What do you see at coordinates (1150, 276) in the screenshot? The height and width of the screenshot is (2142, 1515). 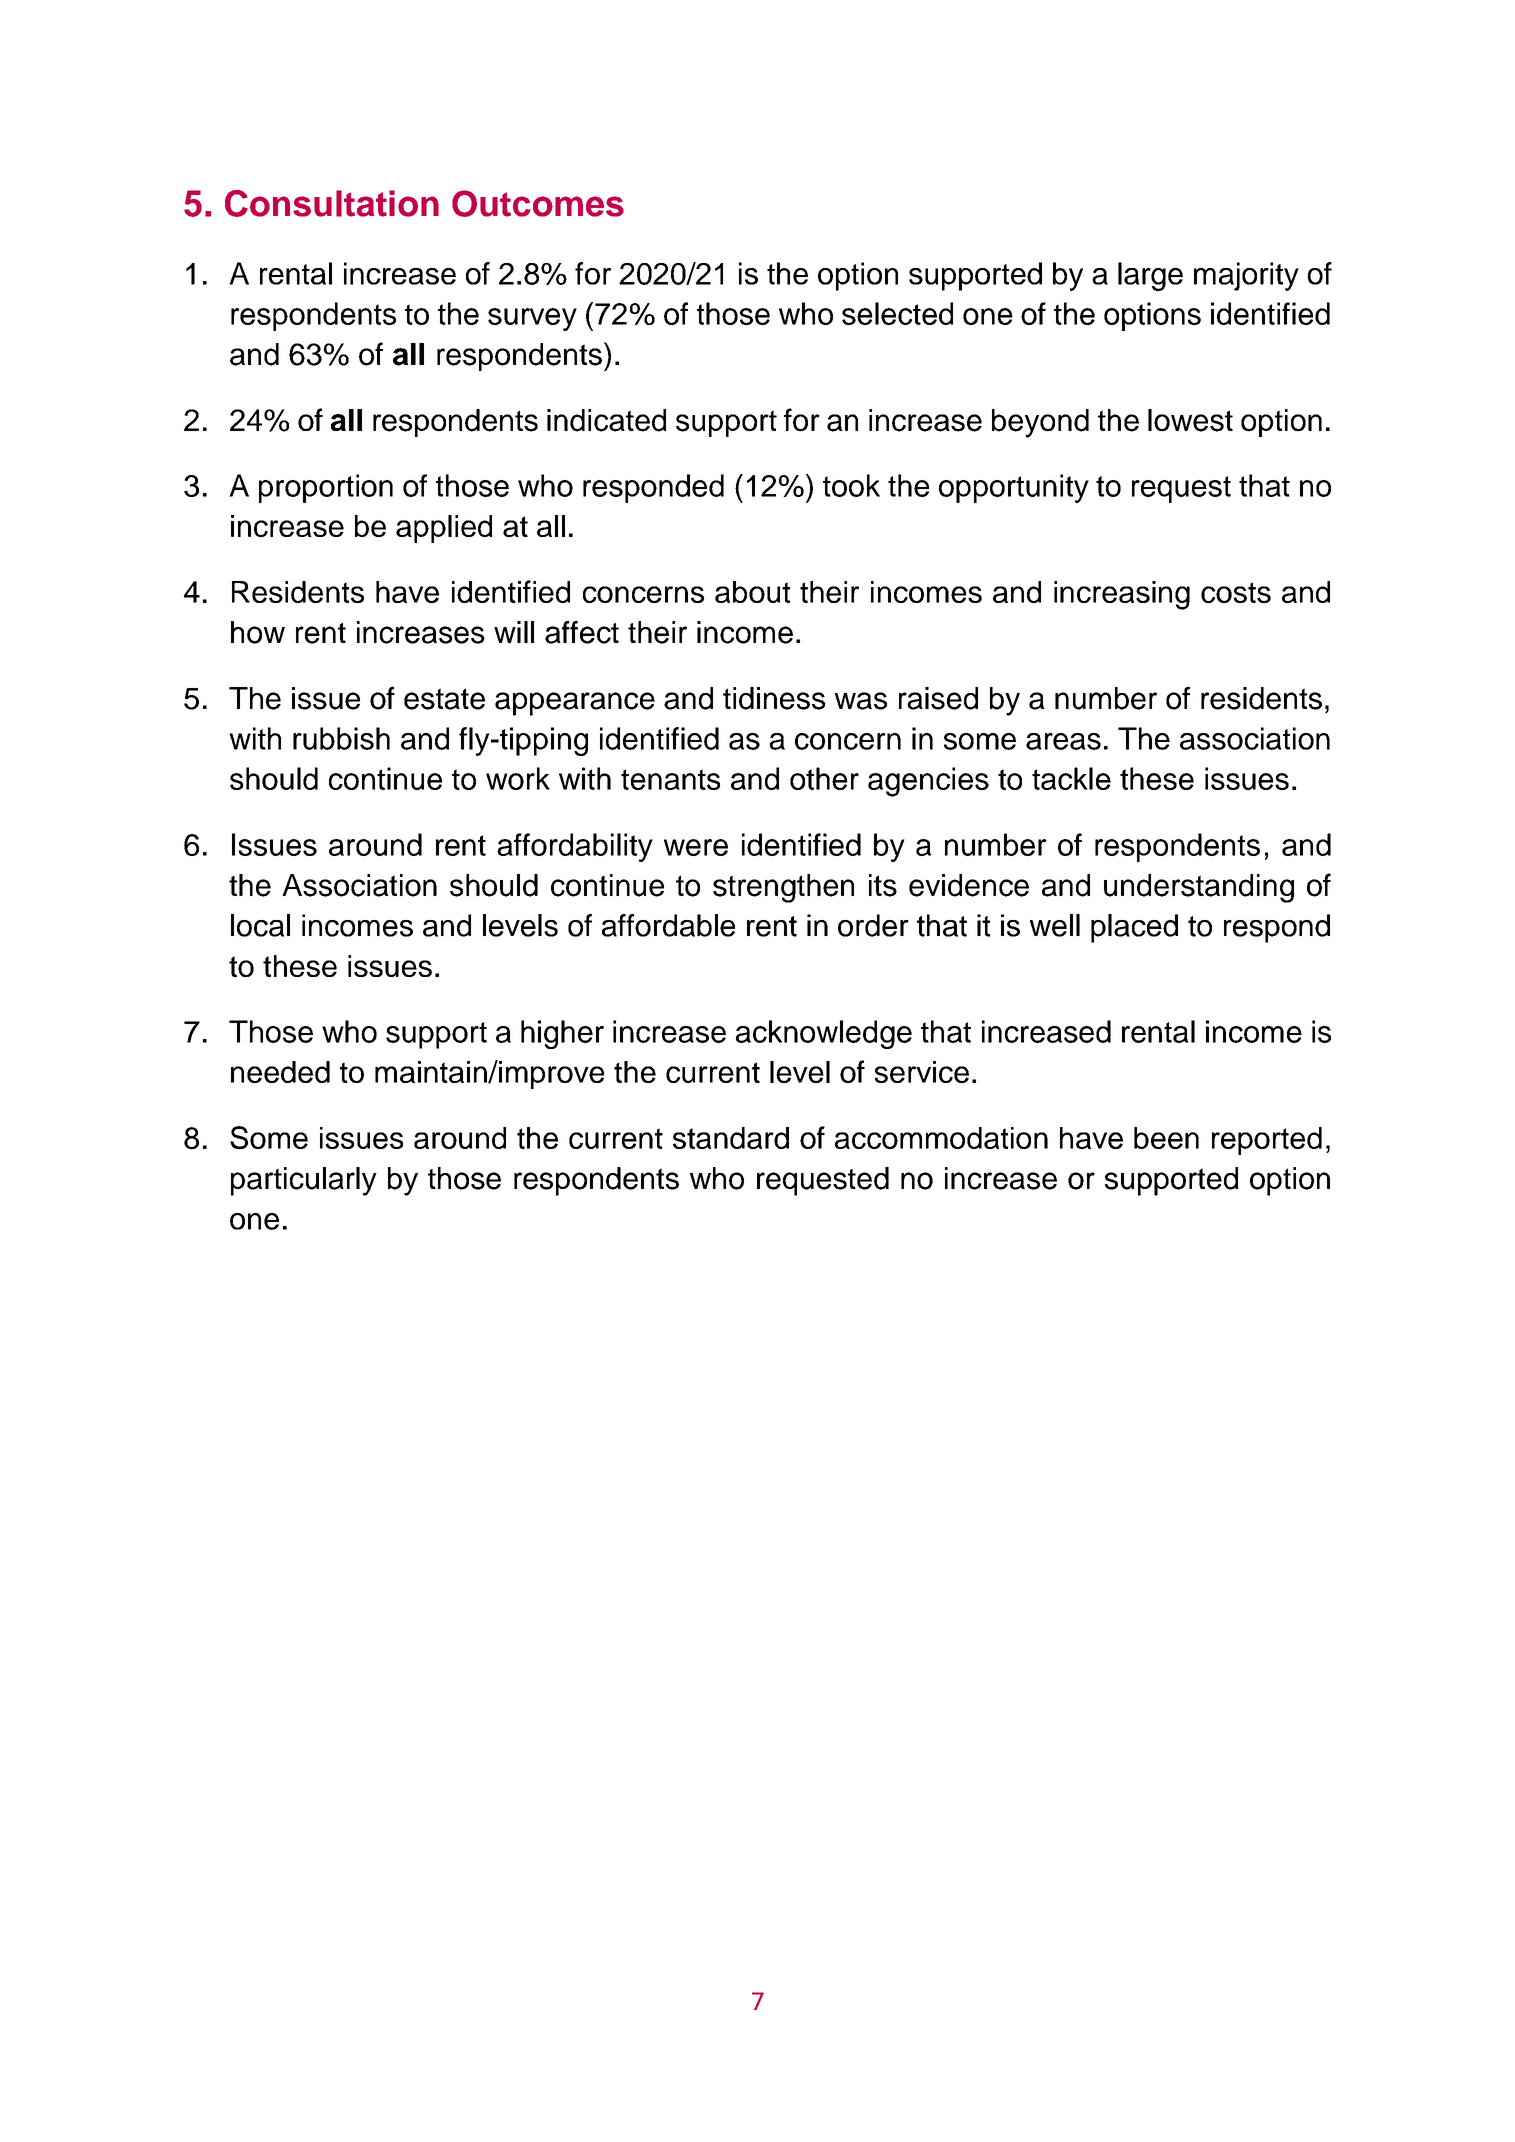 I see `large` at bounding box center [1150, 276].
